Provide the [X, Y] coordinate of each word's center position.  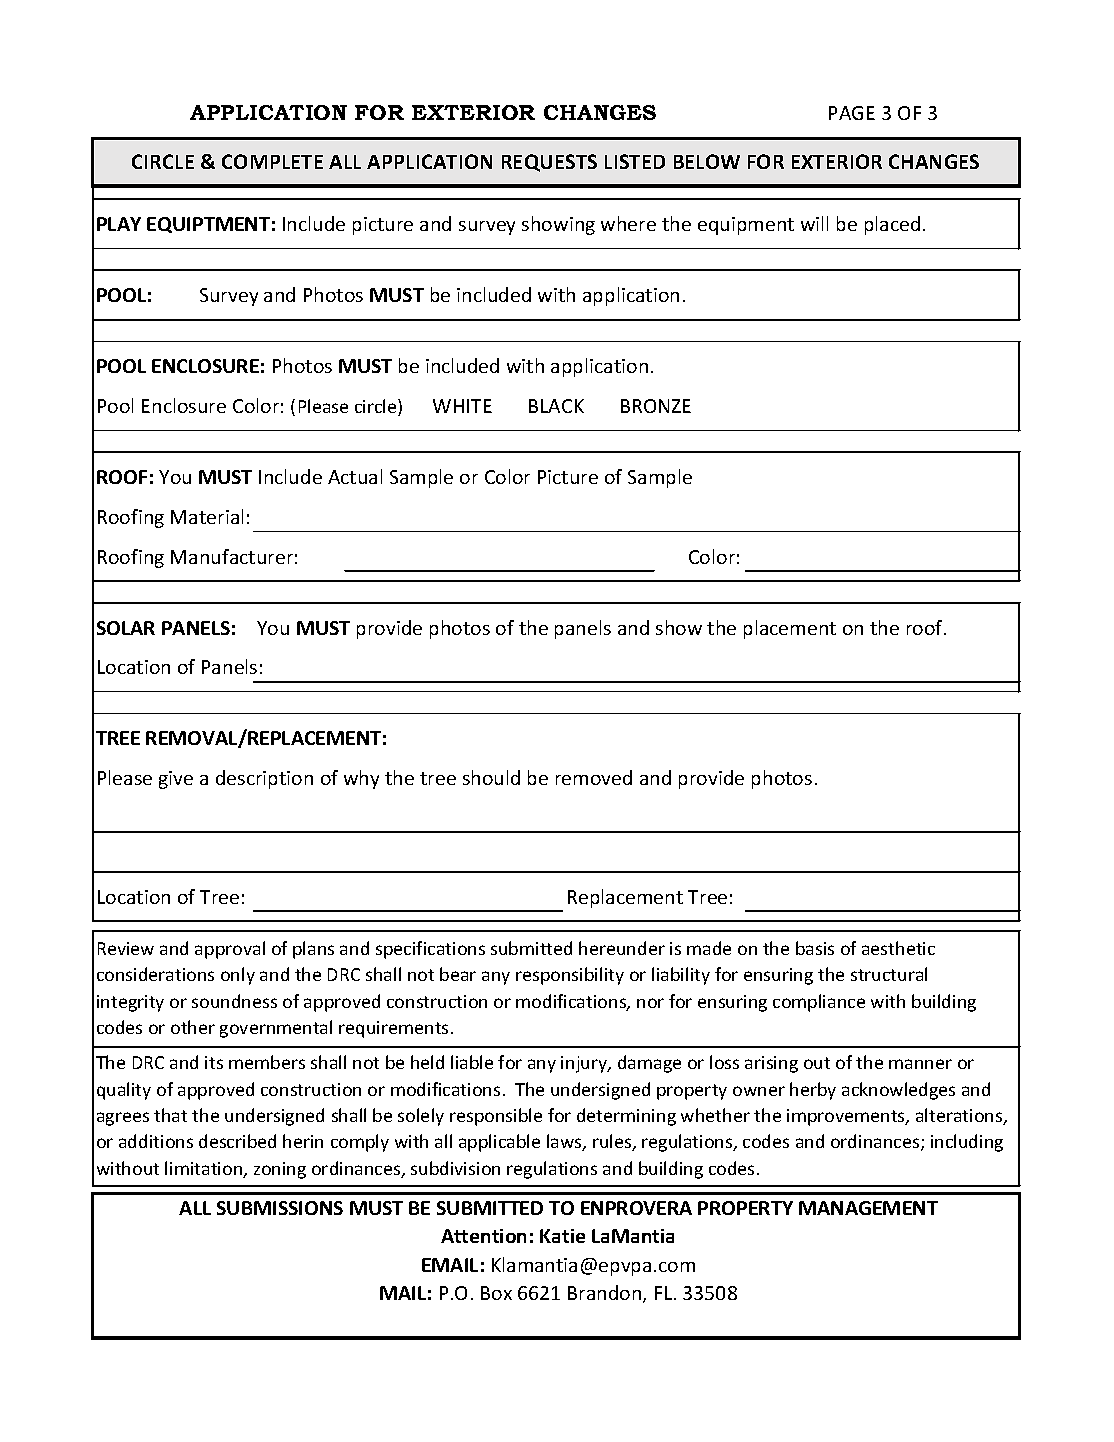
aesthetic [898, 948]
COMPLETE [272, 161]
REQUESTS [549, 163]
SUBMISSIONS [280, 1208]
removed [594, 777]
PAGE [852, 113]
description [264, 779]
